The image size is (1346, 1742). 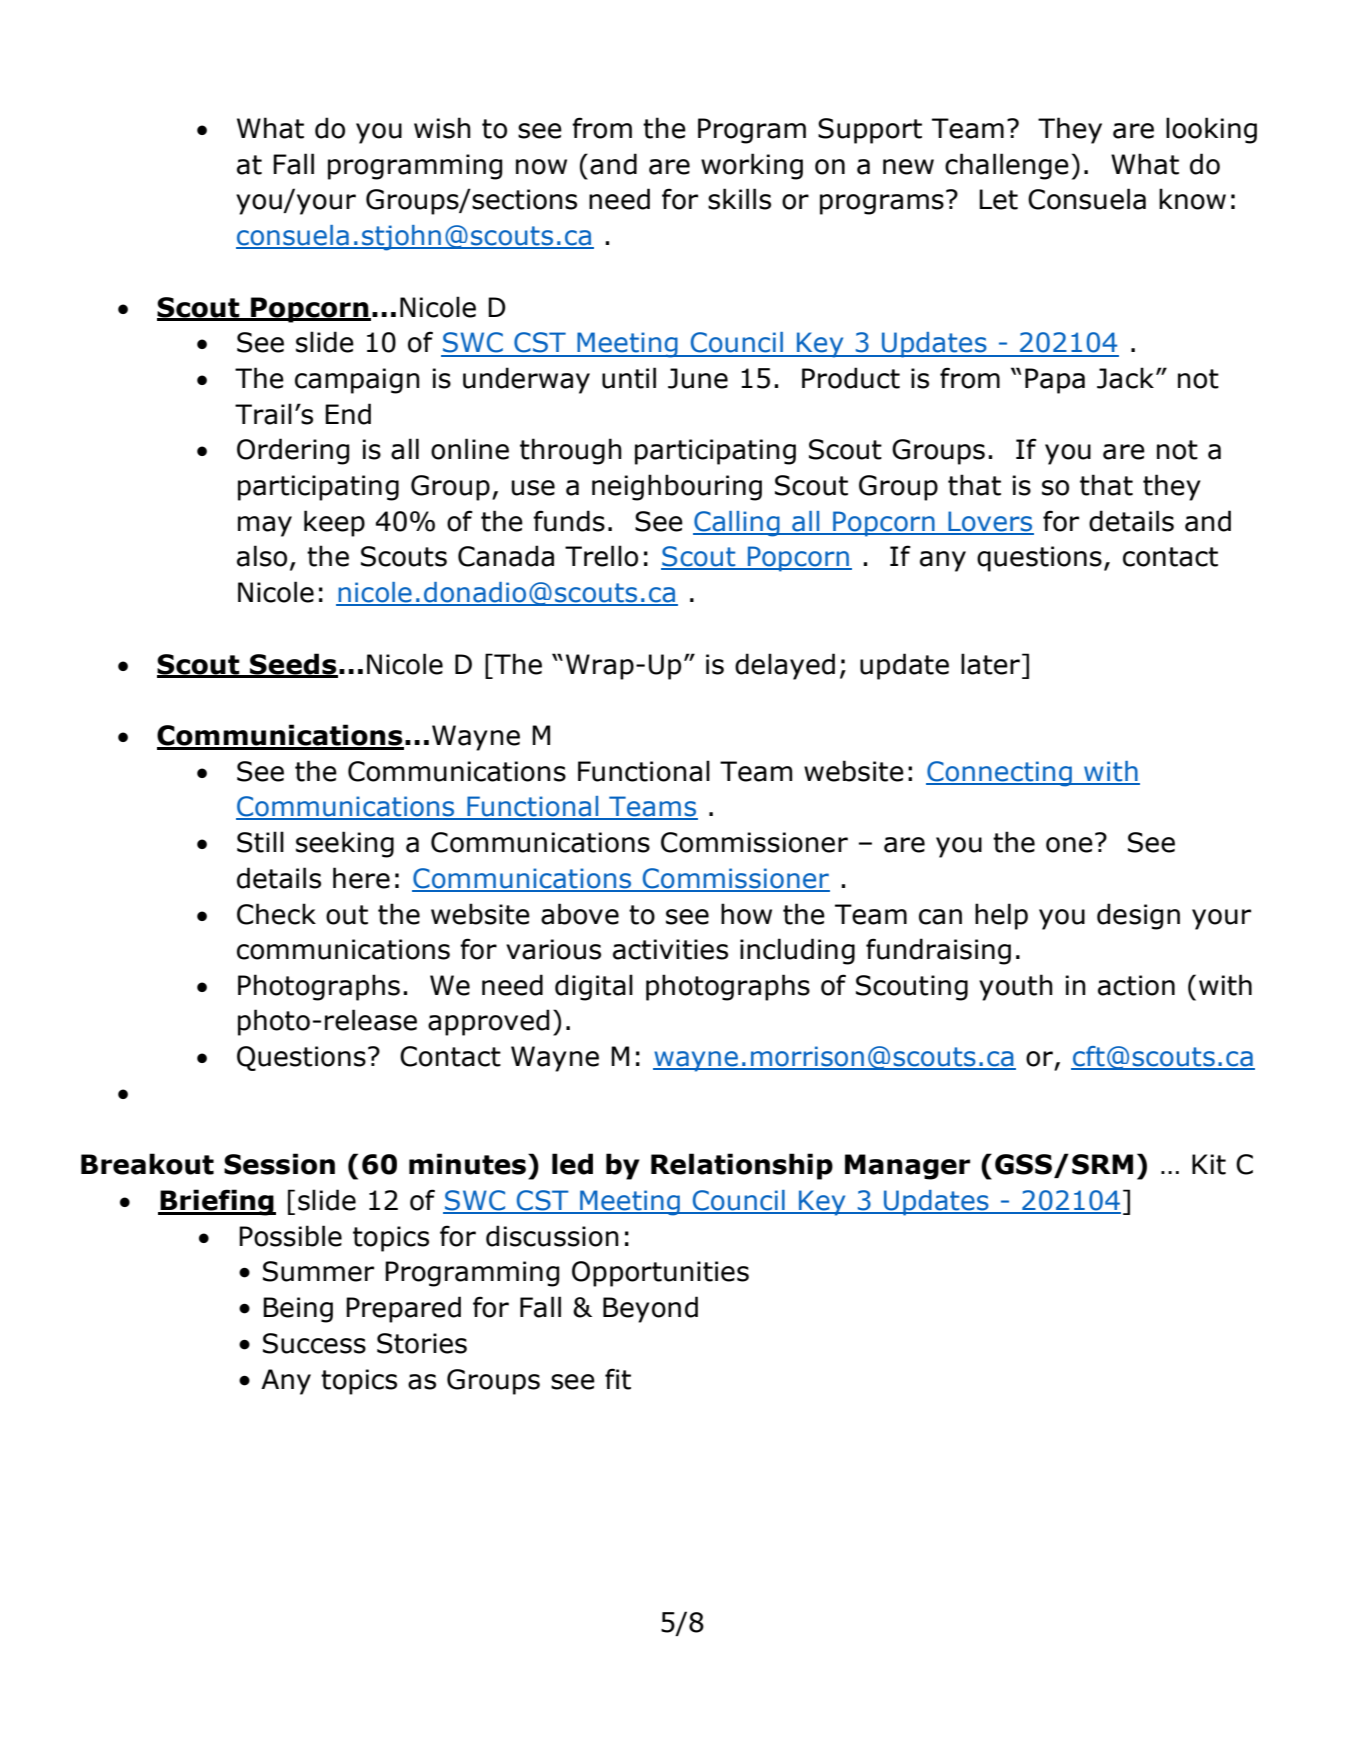 What do you see at coordinates (752, 166) in the page?
I see `working` at bounding box center [752, 166].
